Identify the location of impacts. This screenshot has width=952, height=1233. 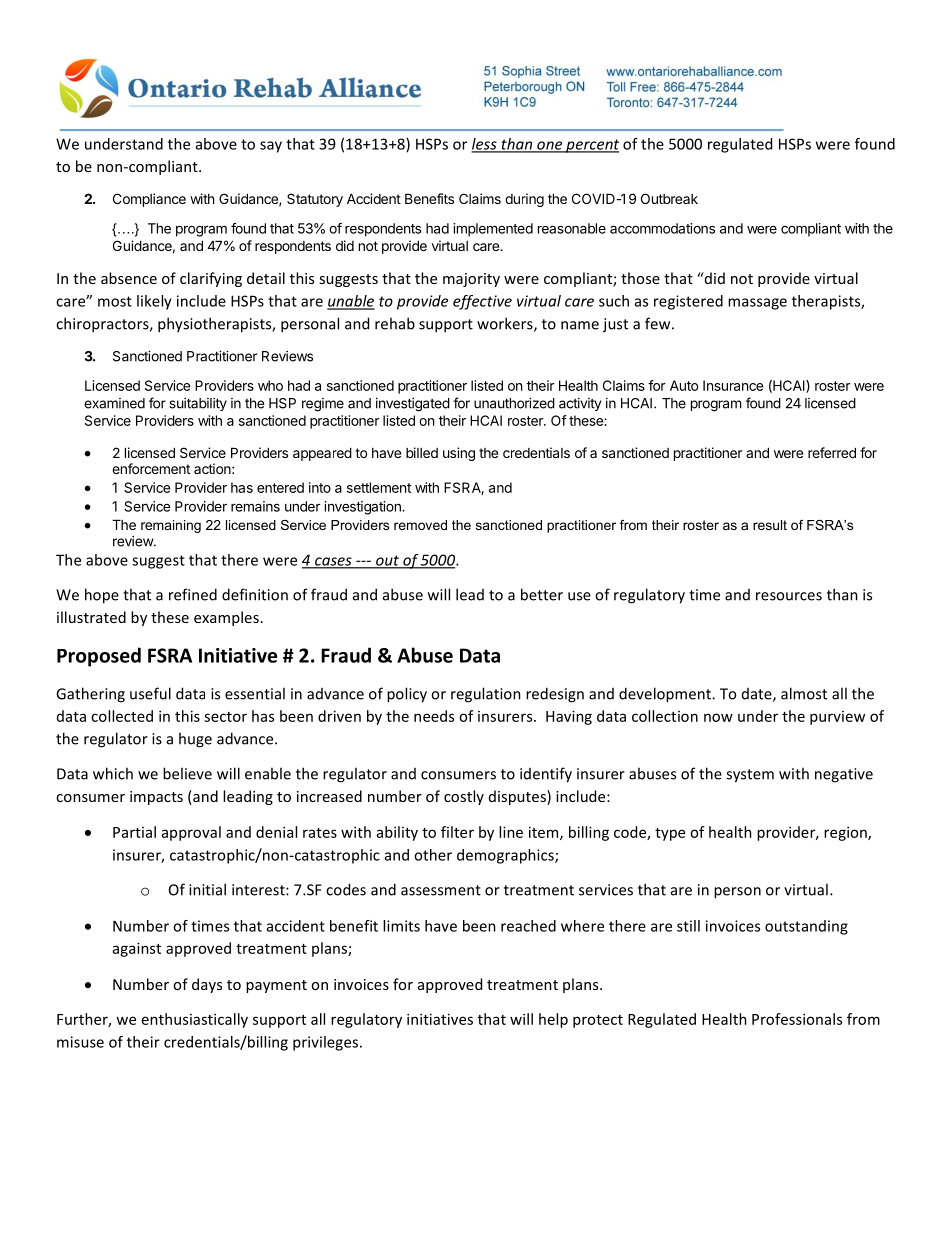
(156, 798).
